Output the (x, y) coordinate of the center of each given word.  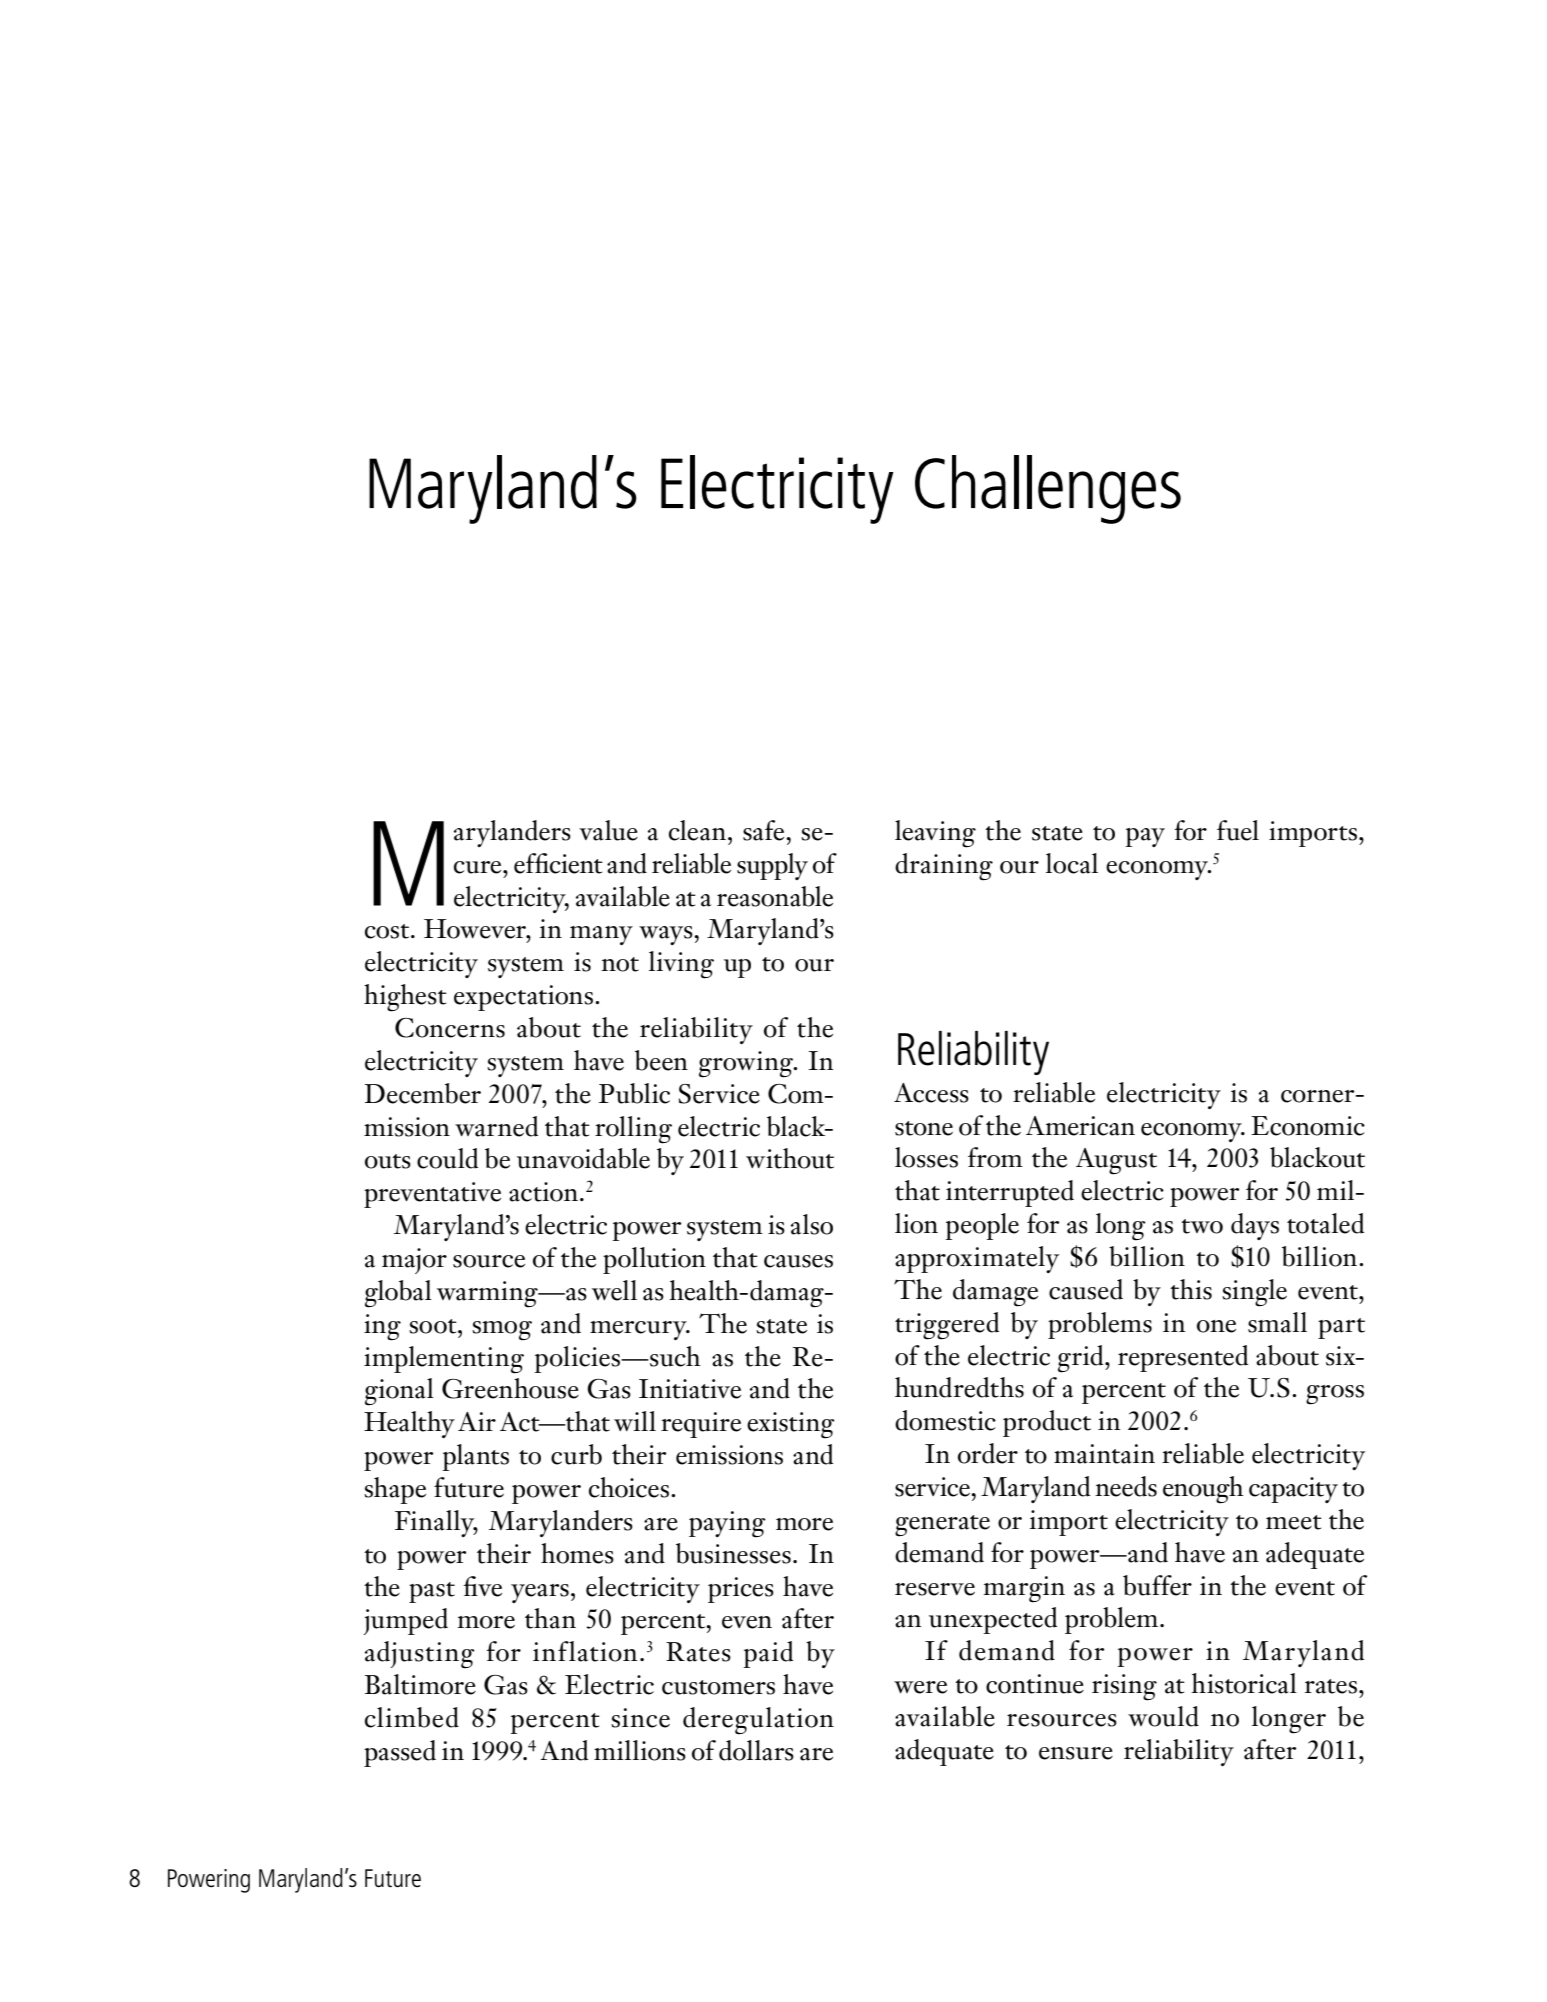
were (920, 1687)
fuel (1238, 830)
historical (1244, 1683)
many (601, 935)
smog (502, 1331)
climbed (412, 1717)
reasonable (775, 896)
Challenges (1048, 489)
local (1072, 863)
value (608, 830)
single (1254, 1293)
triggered (947, 1326)
